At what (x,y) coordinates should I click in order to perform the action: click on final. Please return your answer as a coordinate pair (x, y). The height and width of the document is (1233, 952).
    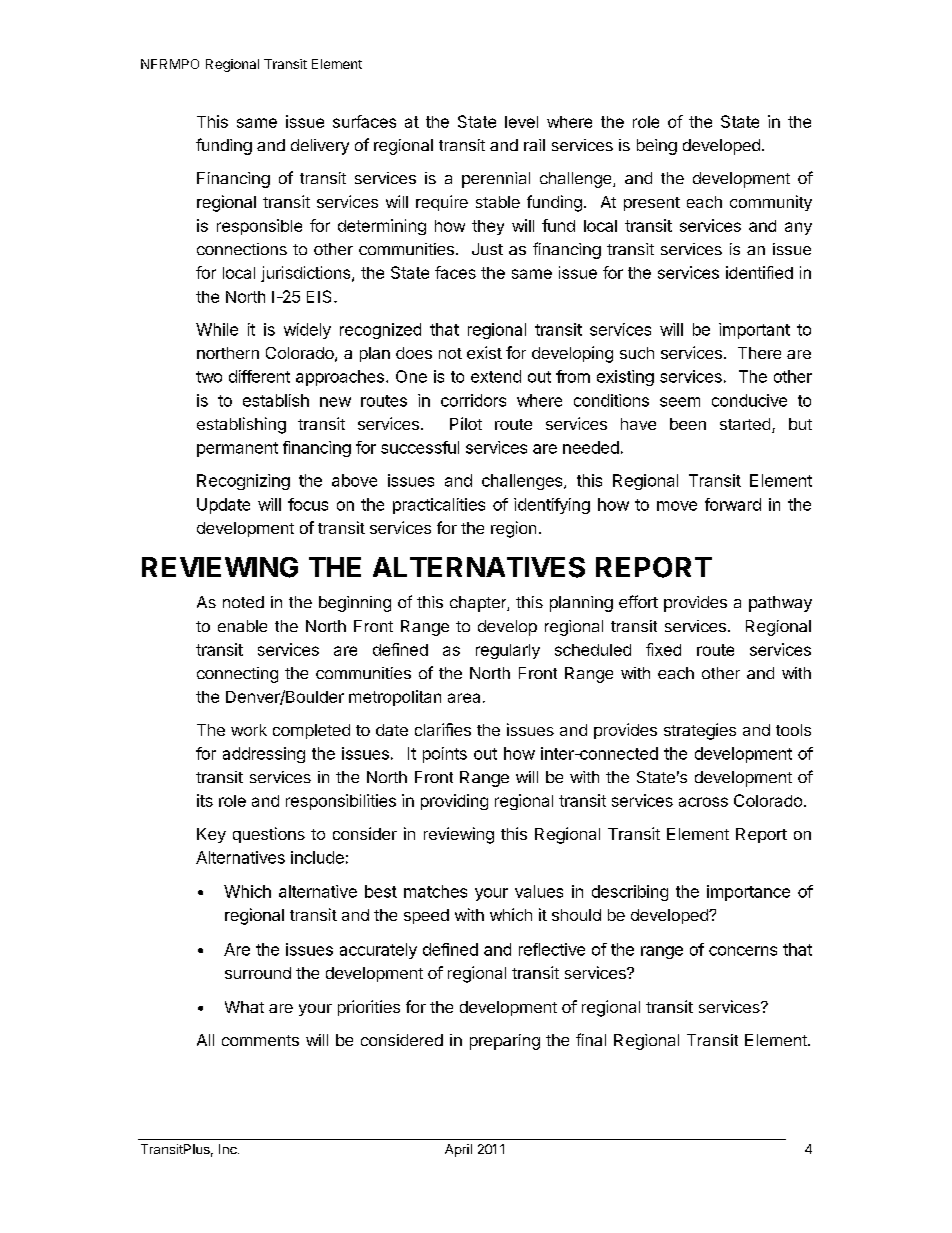
    Looking at the image, I should click on (591, 1039).
